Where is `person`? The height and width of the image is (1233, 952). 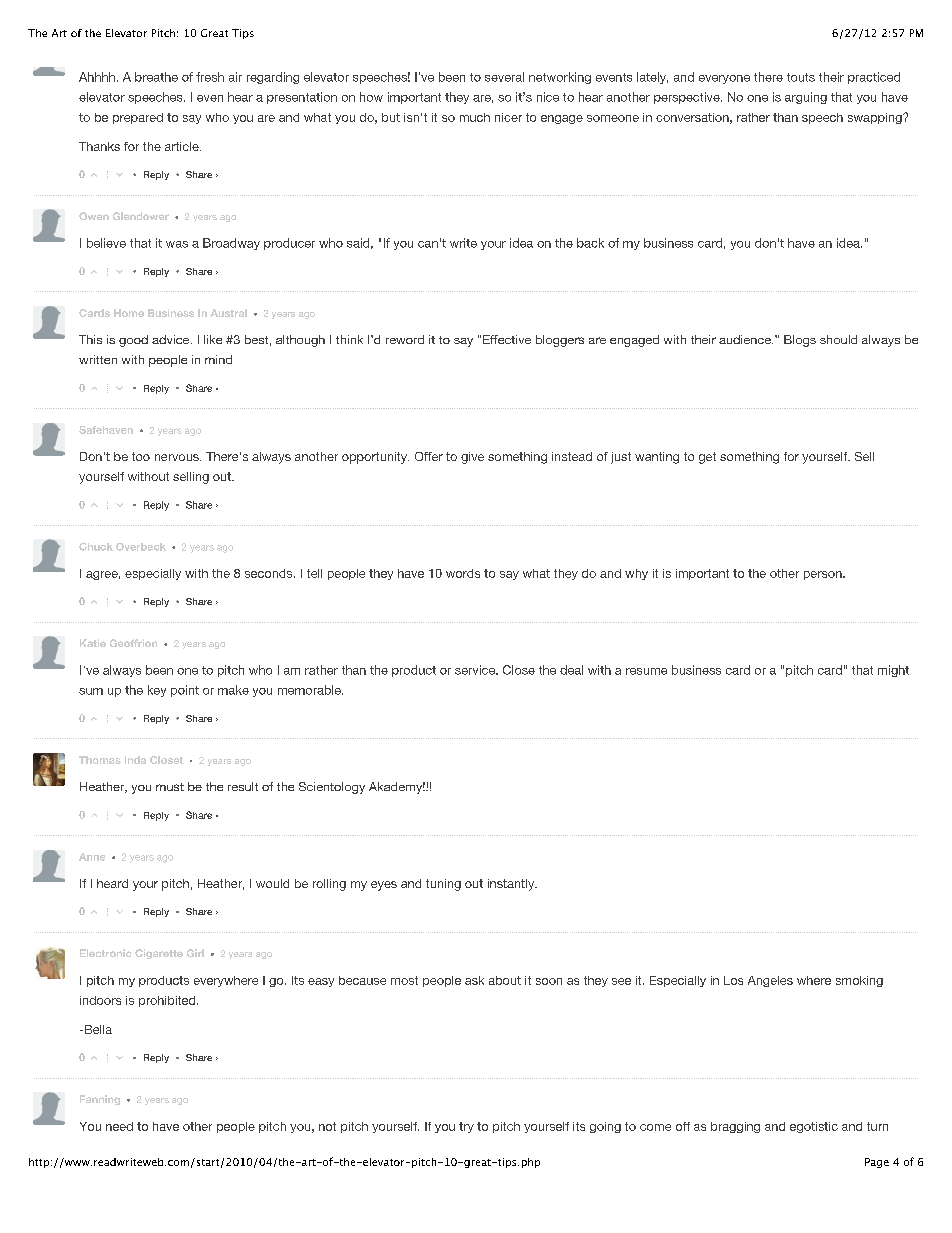
person is located at coordinates (824, 575).
